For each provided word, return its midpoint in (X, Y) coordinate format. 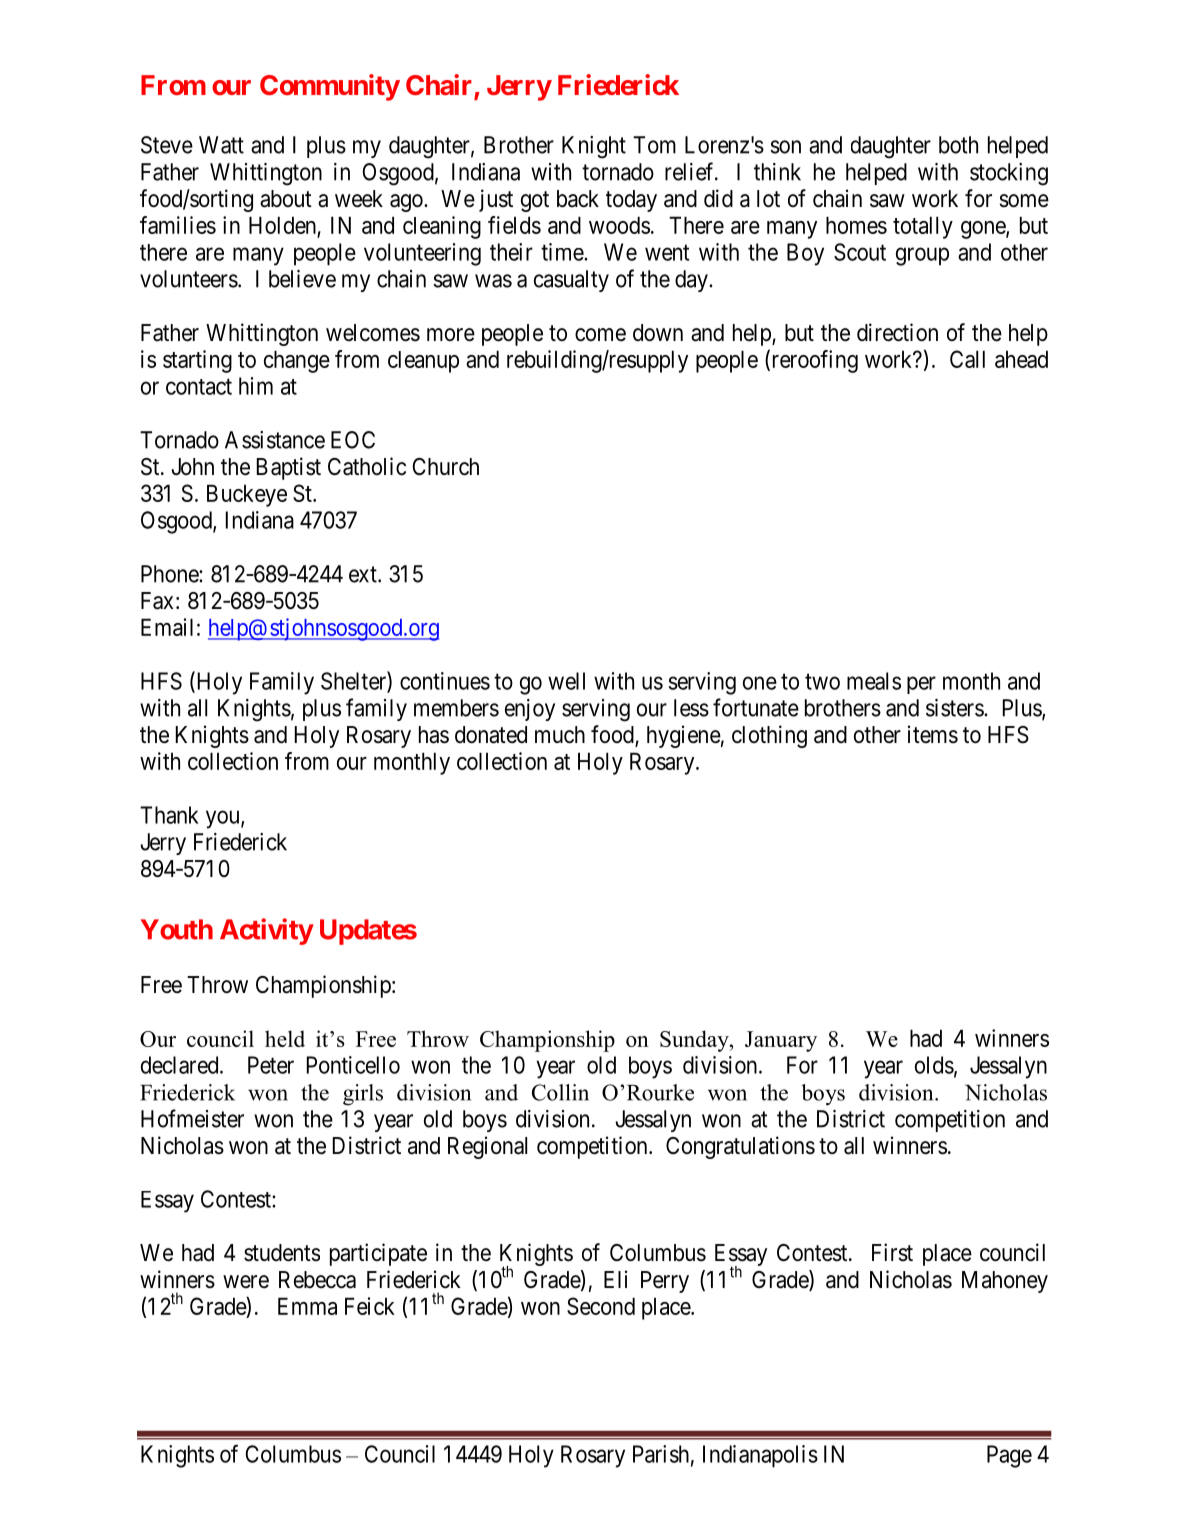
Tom (654, 145)
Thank (169, 815)
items (933, 734)
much (560, 735)
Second (601, 1306)
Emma (307, 1306)
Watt (221, 145)
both (958, 145)
